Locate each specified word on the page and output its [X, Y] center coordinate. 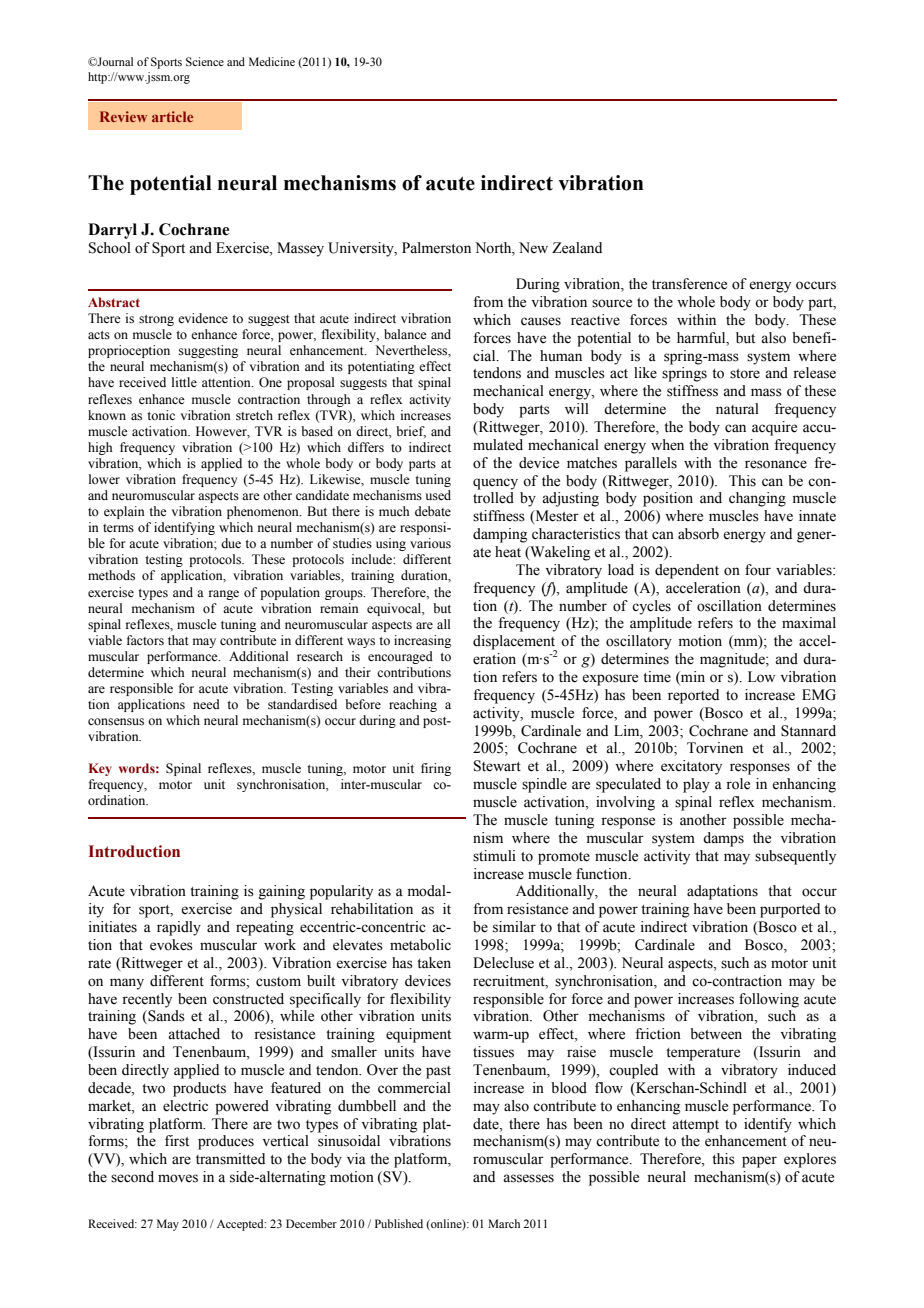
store [745, 374]
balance [405, 334]
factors [145, 640]
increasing [422, 641]
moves [178, 1178]
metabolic [420, 945]
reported [693, 696]
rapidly [179, 928]
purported [790, 910]
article [172, 116]
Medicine [272, 61]
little [184, 382]
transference [689, 284]
